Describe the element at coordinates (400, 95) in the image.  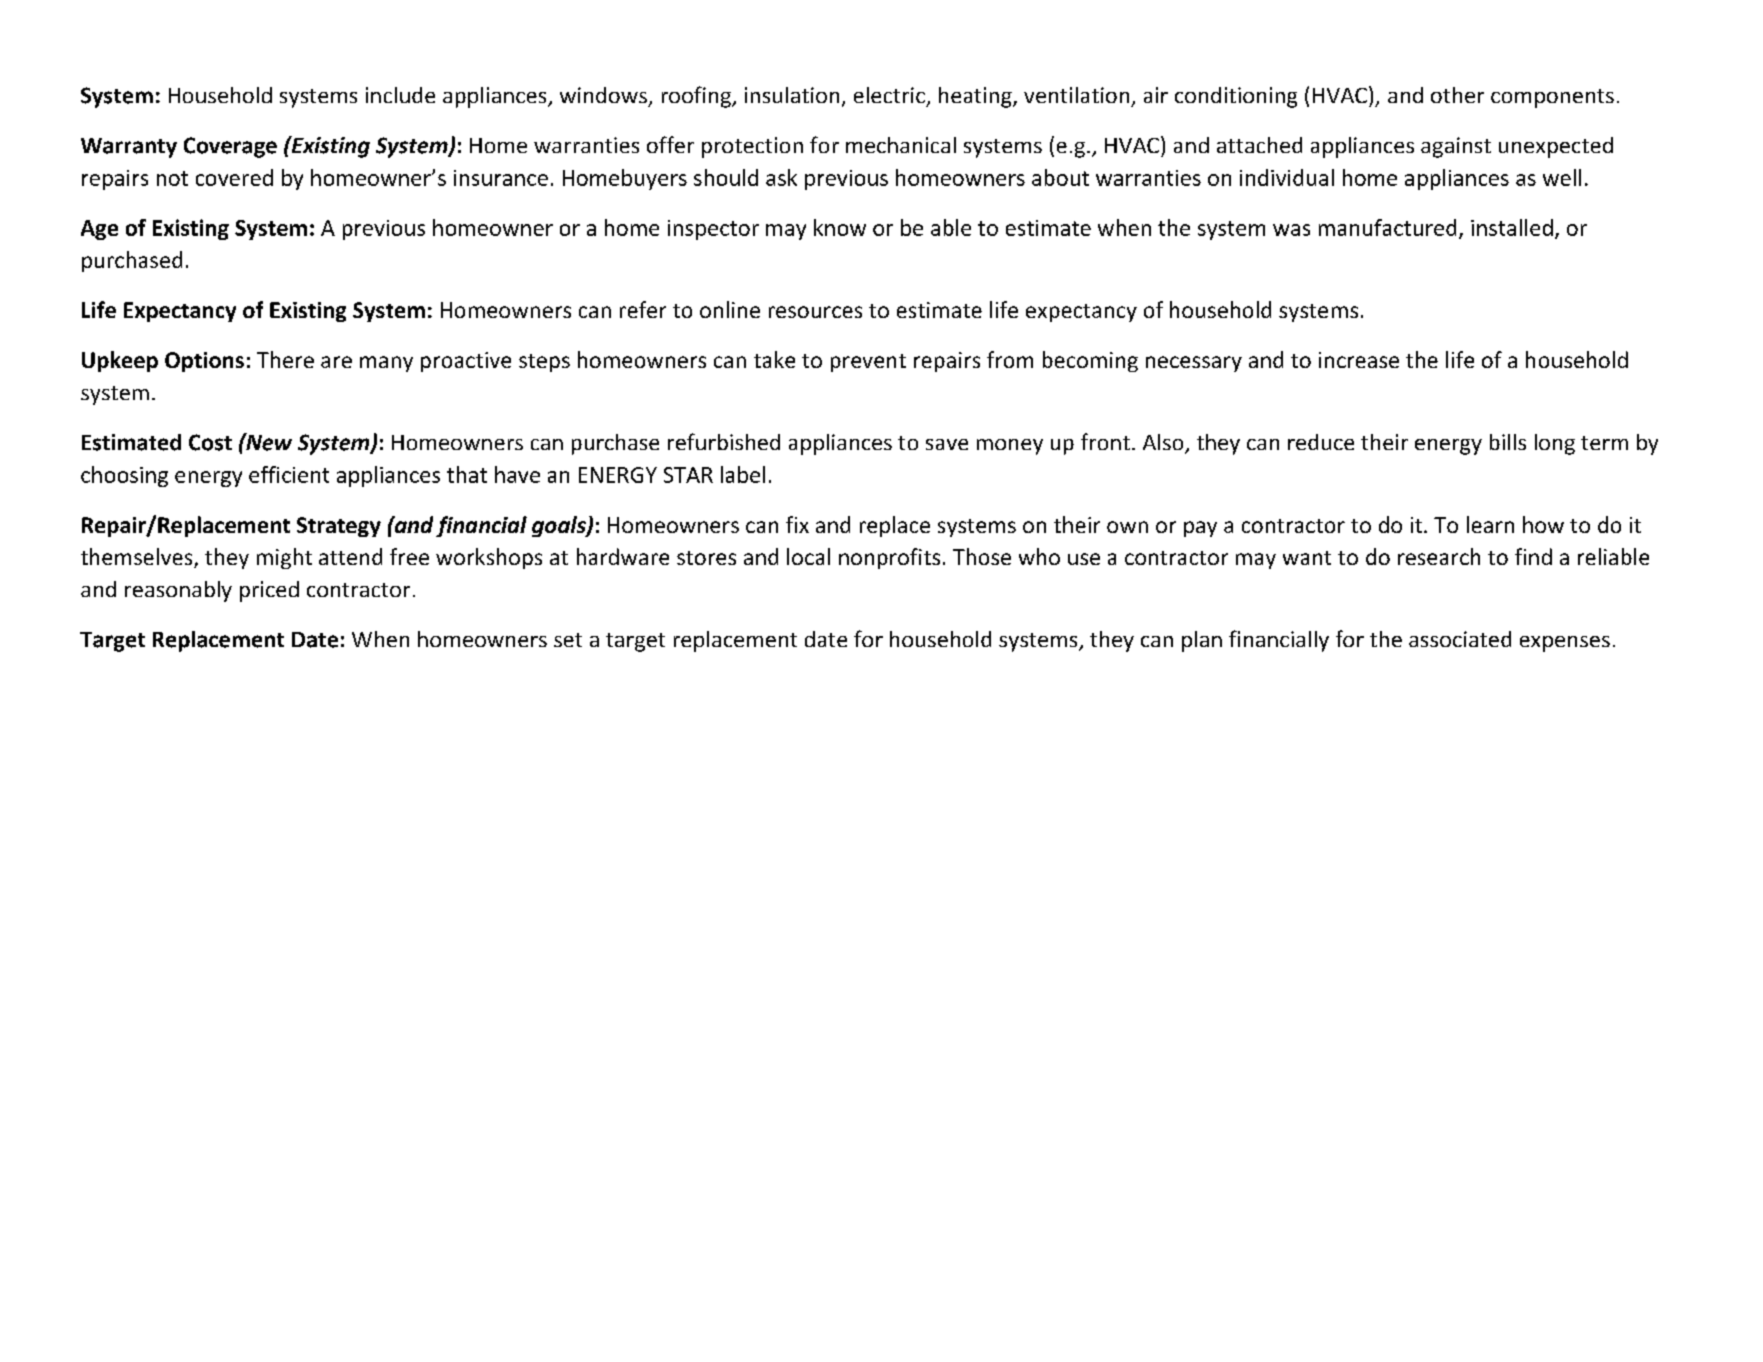
I see `include` at that location.
